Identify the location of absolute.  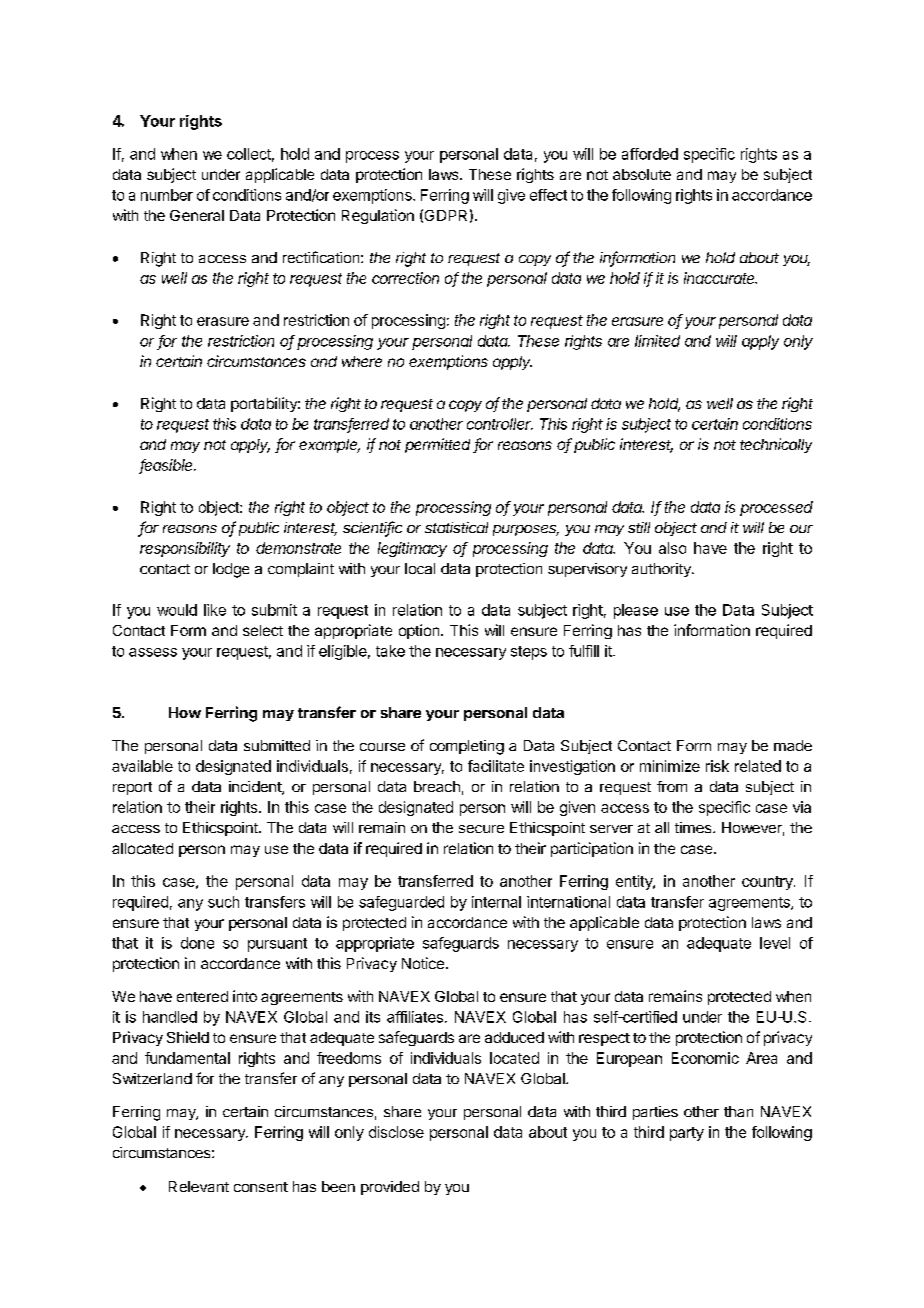
(642, 174).
